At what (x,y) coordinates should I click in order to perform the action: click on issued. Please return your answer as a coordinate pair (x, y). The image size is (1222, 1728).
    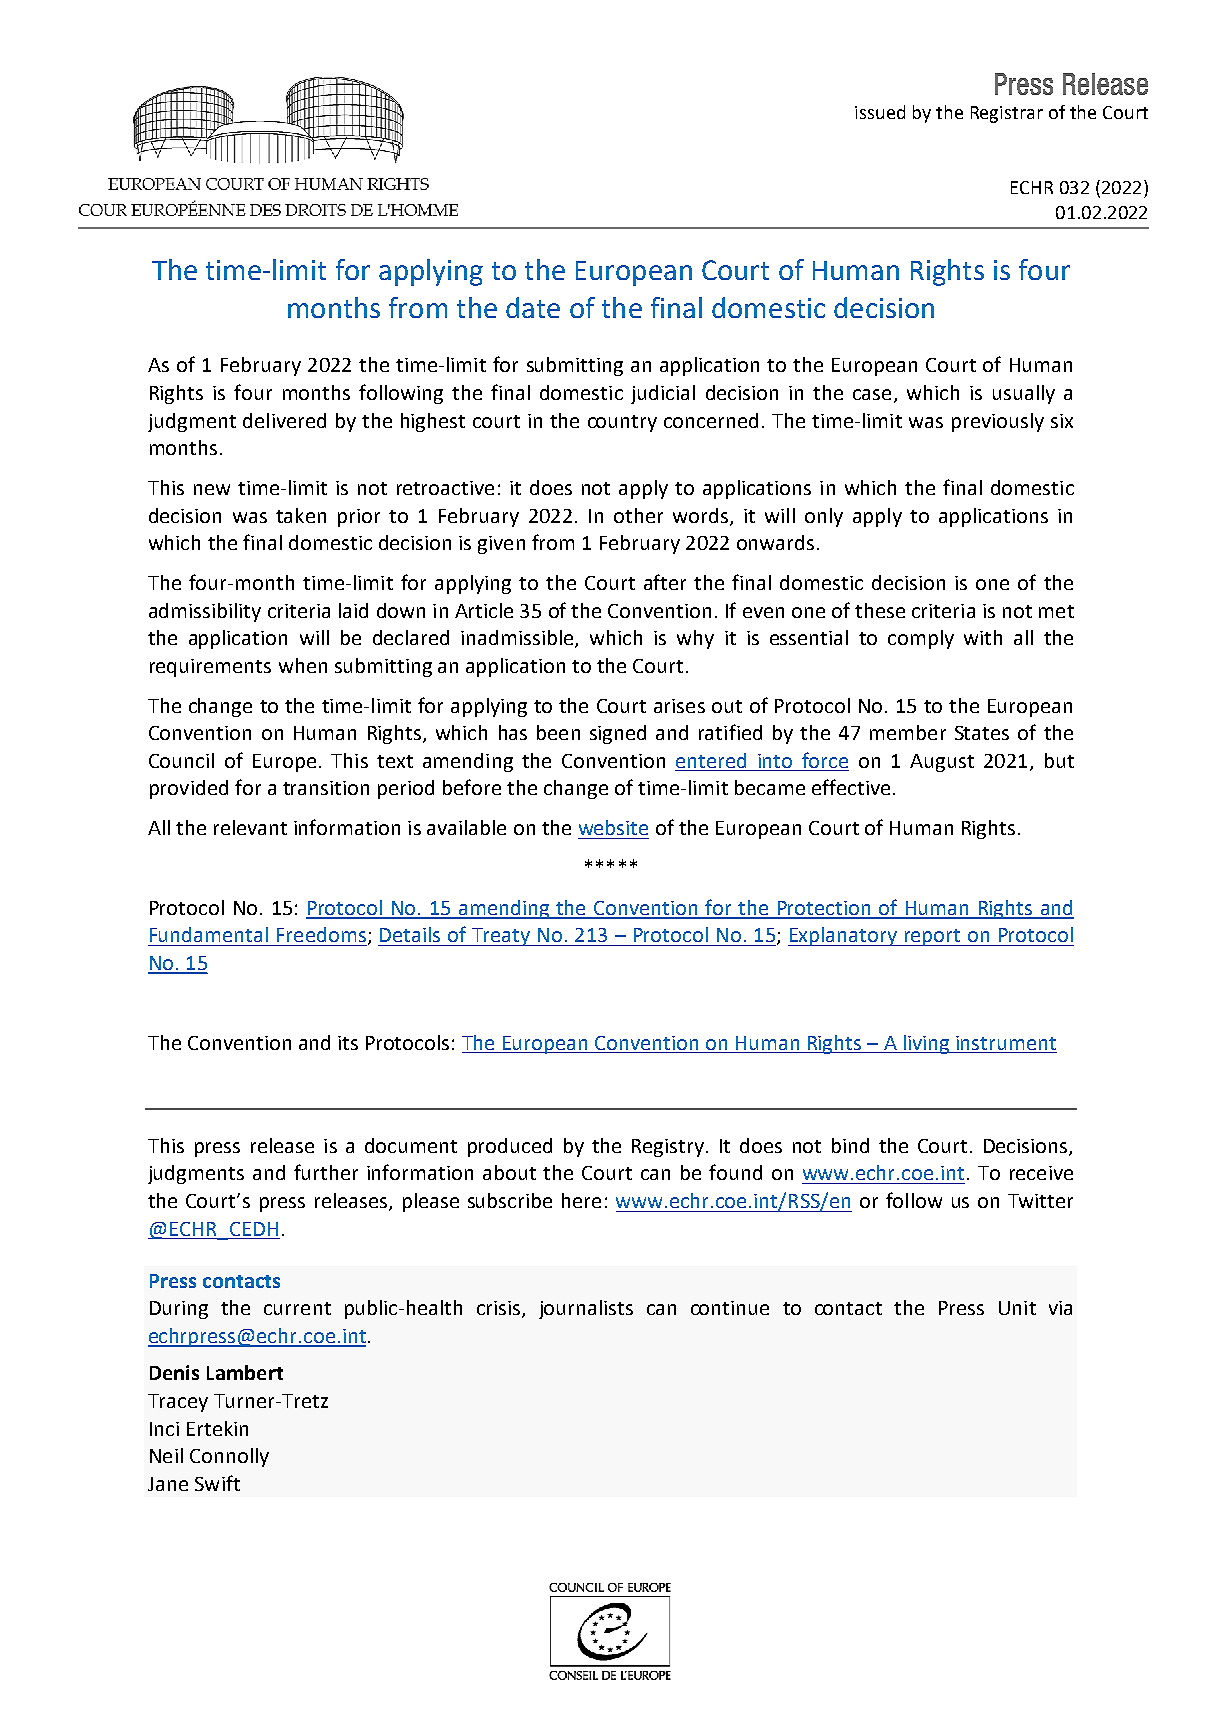
    Looking at the image, I should click on (880, 112).
